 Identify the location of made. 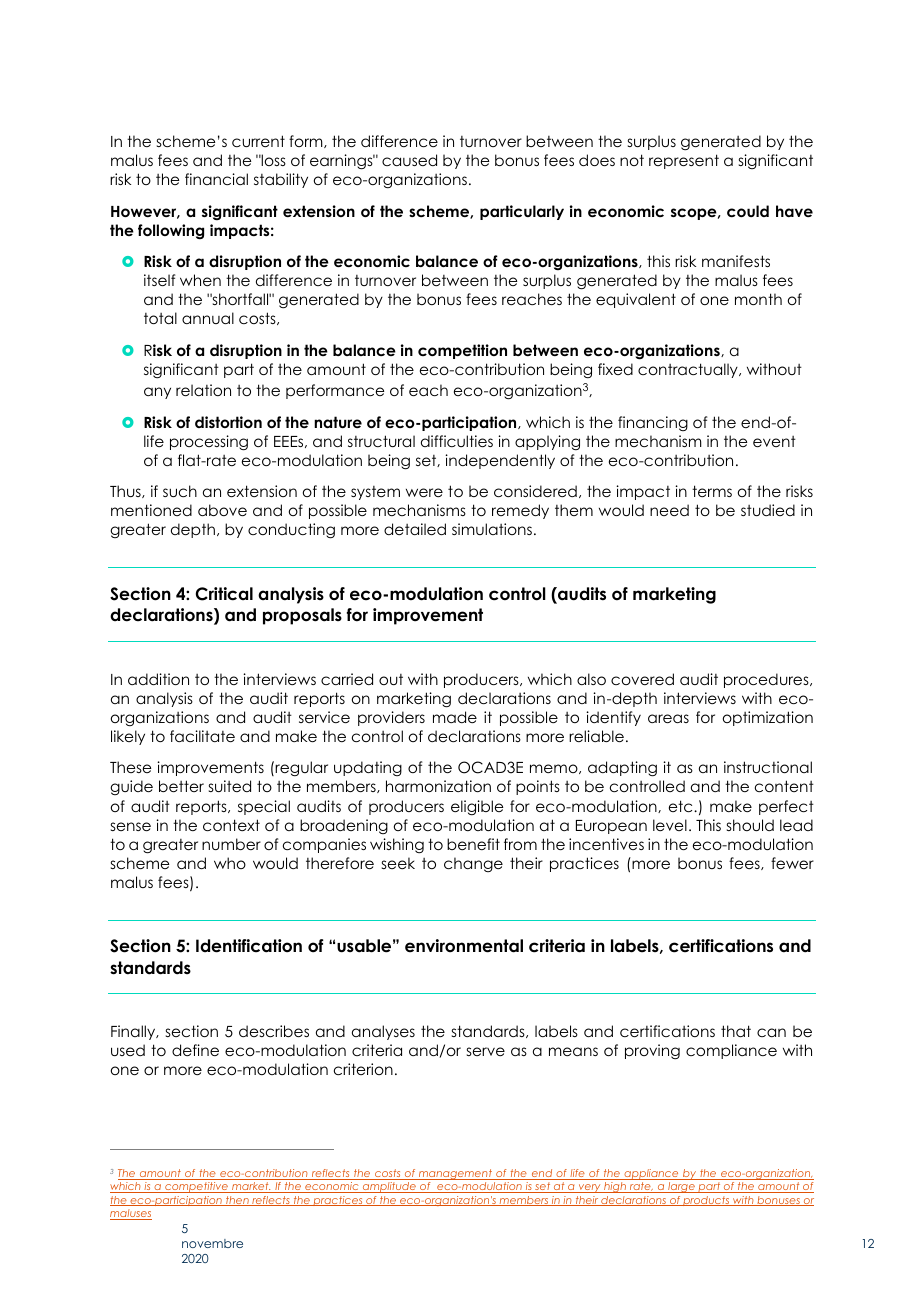
(455, 717).
